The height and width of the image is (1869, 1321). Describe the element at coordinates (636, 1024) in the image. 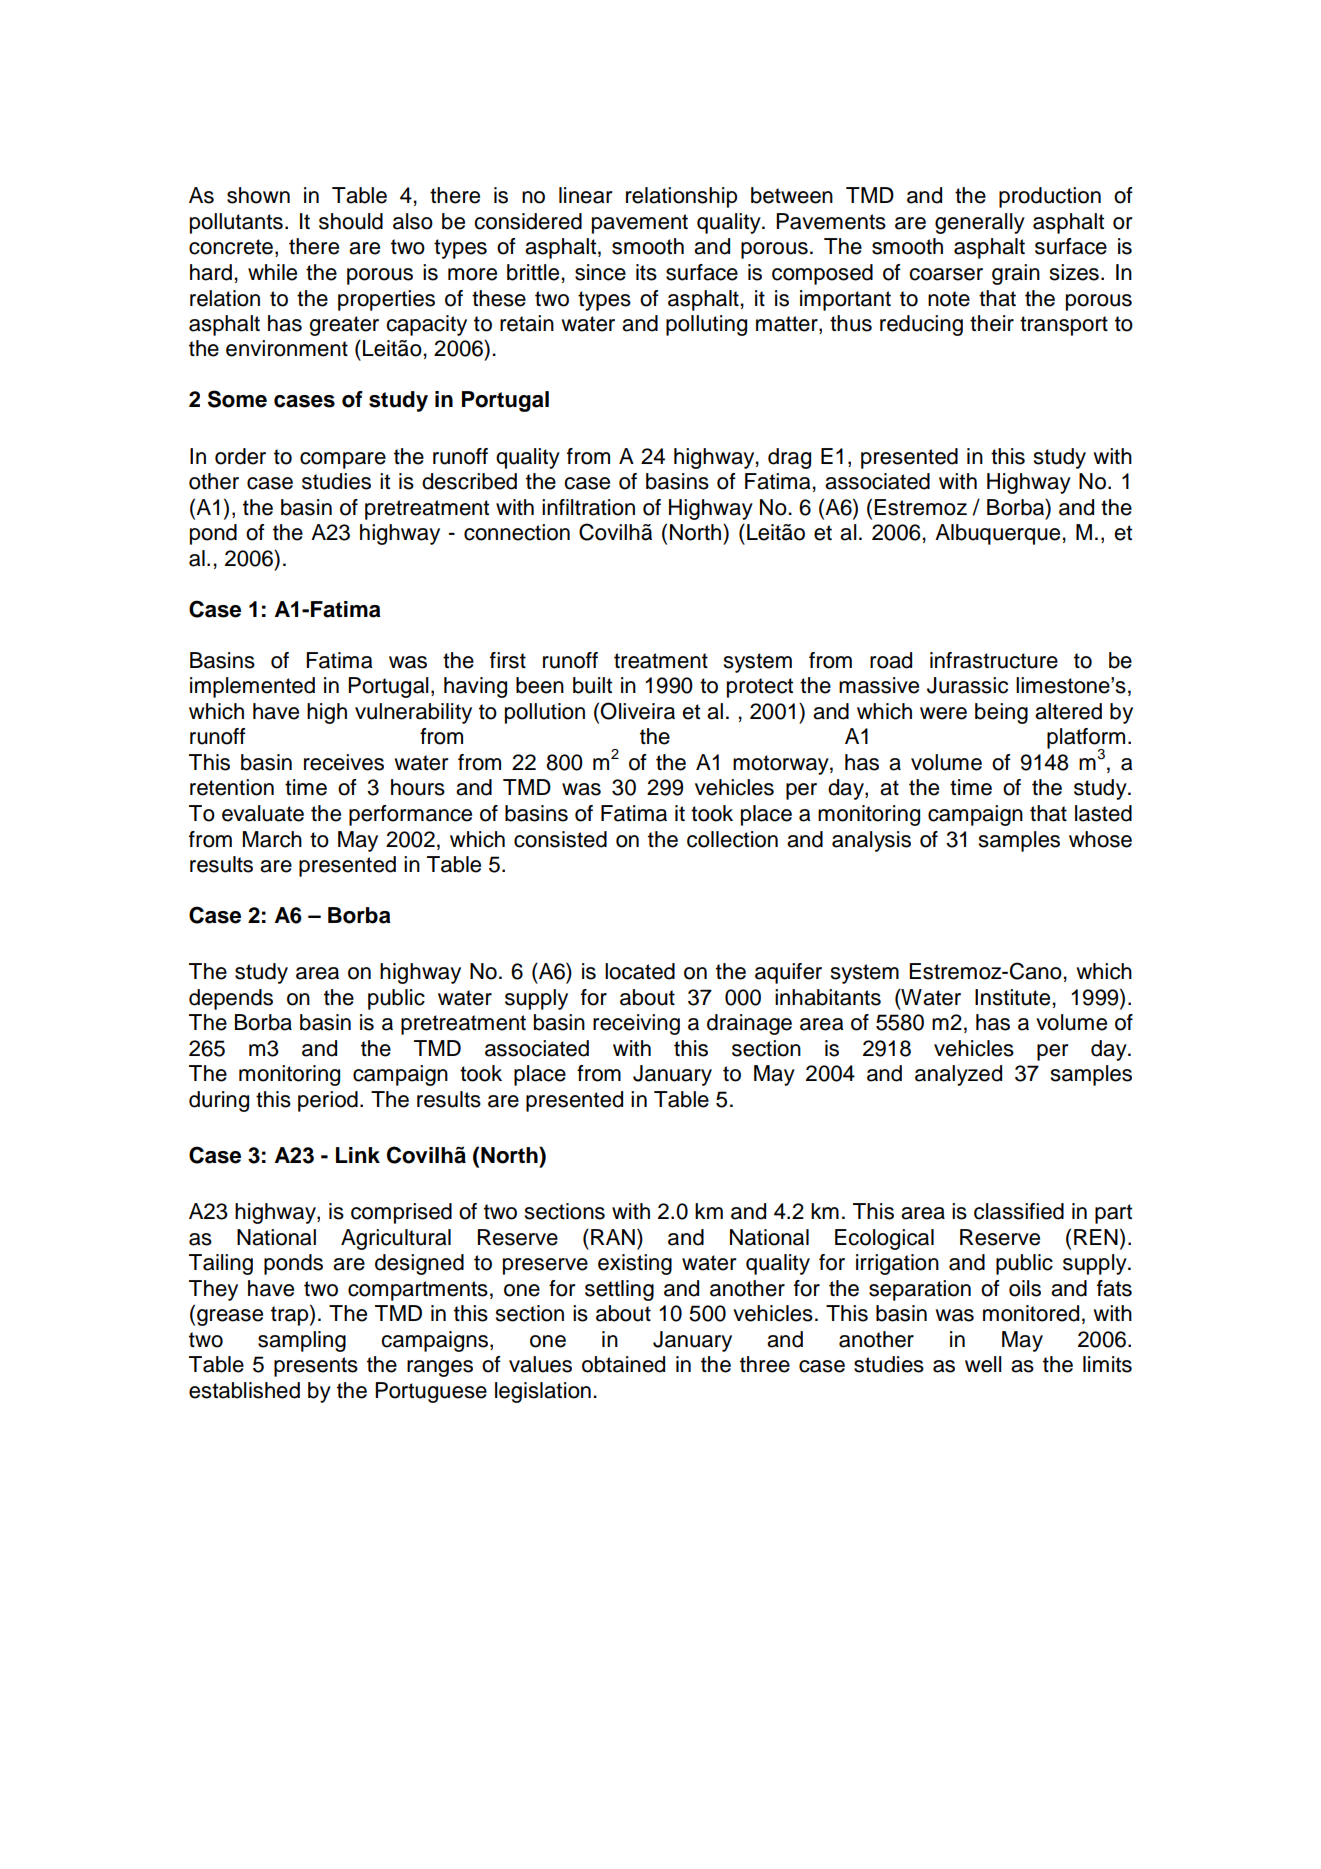

I see `receiving` at that location.
